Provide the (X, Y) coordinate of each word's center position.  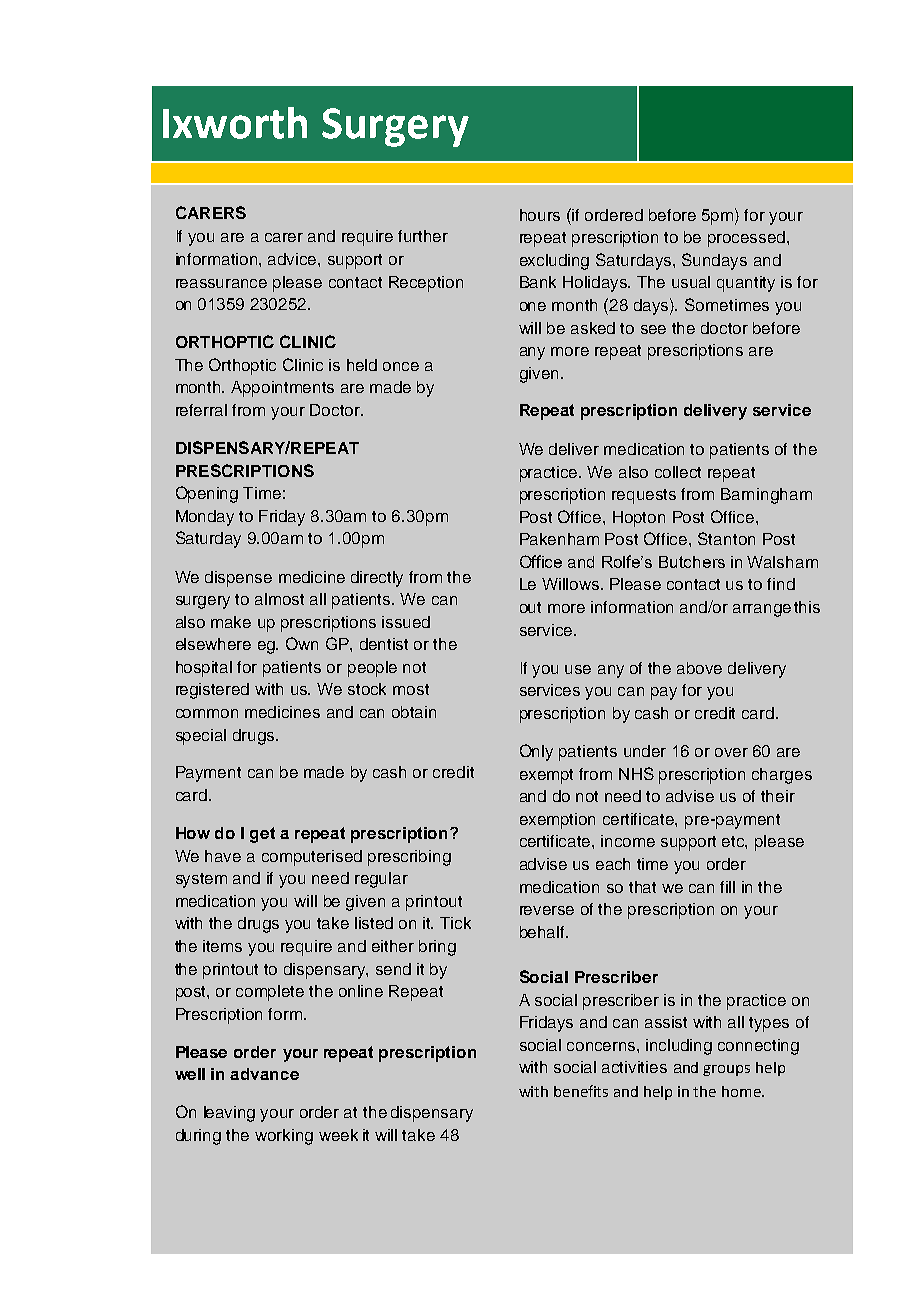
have (223, 856)
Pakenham (559, 539)
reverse (547, 910)
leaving (229, 1114)
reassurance (221, 283)
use (578, 669)
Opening (207, 494)
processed (748, 239)
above (699, 668)
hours (540, 215)
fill (727, 887)
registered (212, 691)
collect (678, 472)
